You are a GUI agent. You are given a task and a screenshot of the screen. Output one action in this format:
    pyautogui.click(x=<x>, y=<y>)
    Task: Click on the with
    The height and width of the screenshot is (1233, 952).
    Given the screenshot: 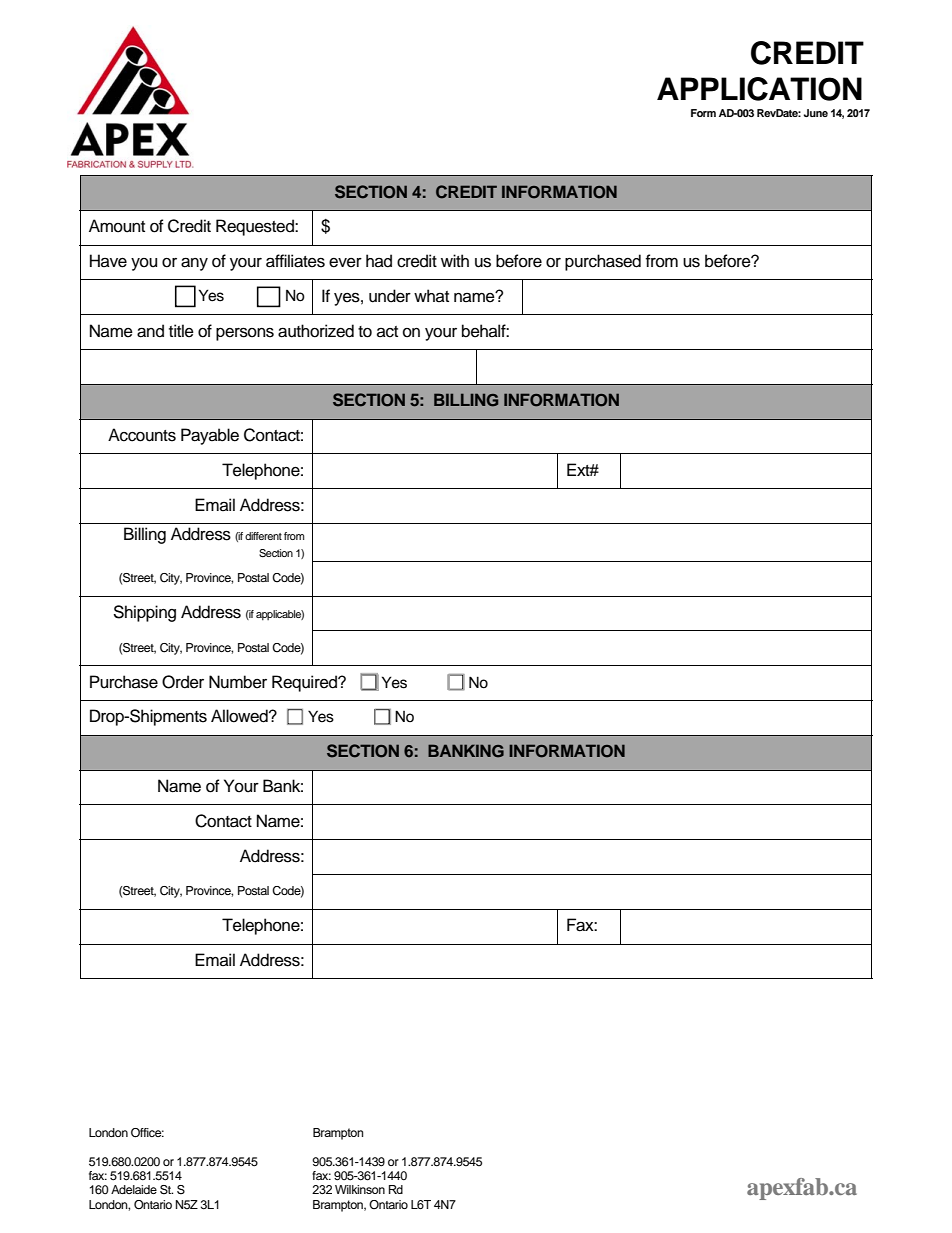 What is the action you would take?
    pyautogui.click(x=455, y=260)
